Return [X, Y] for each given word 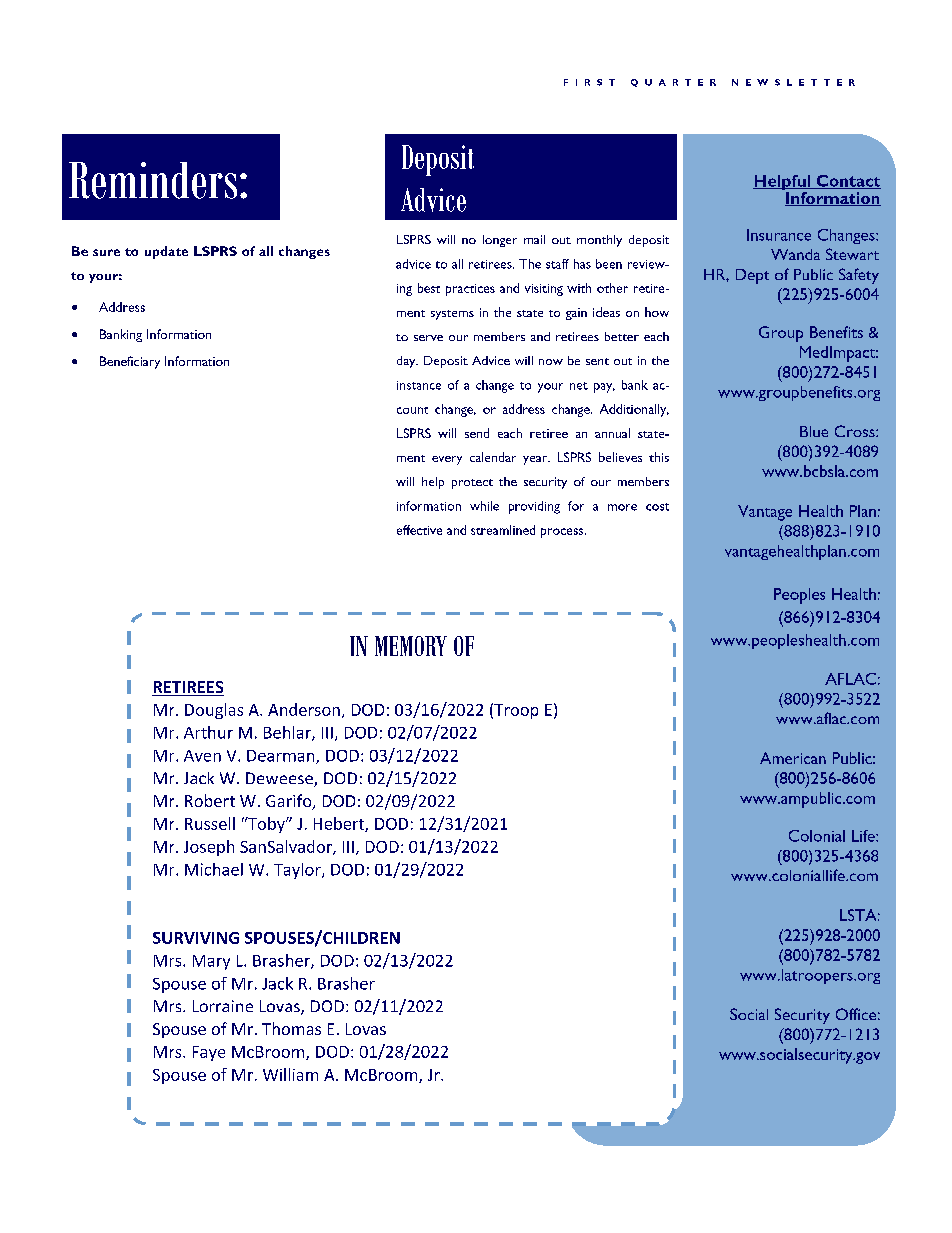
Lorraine [223, 1006]
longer [500, 241]
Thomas [291, 1028]
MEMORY [411, 646]
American [793, 758]
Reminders [153, 180]
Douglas [214, 711]
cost [657, 507]
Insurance [779, 235]
